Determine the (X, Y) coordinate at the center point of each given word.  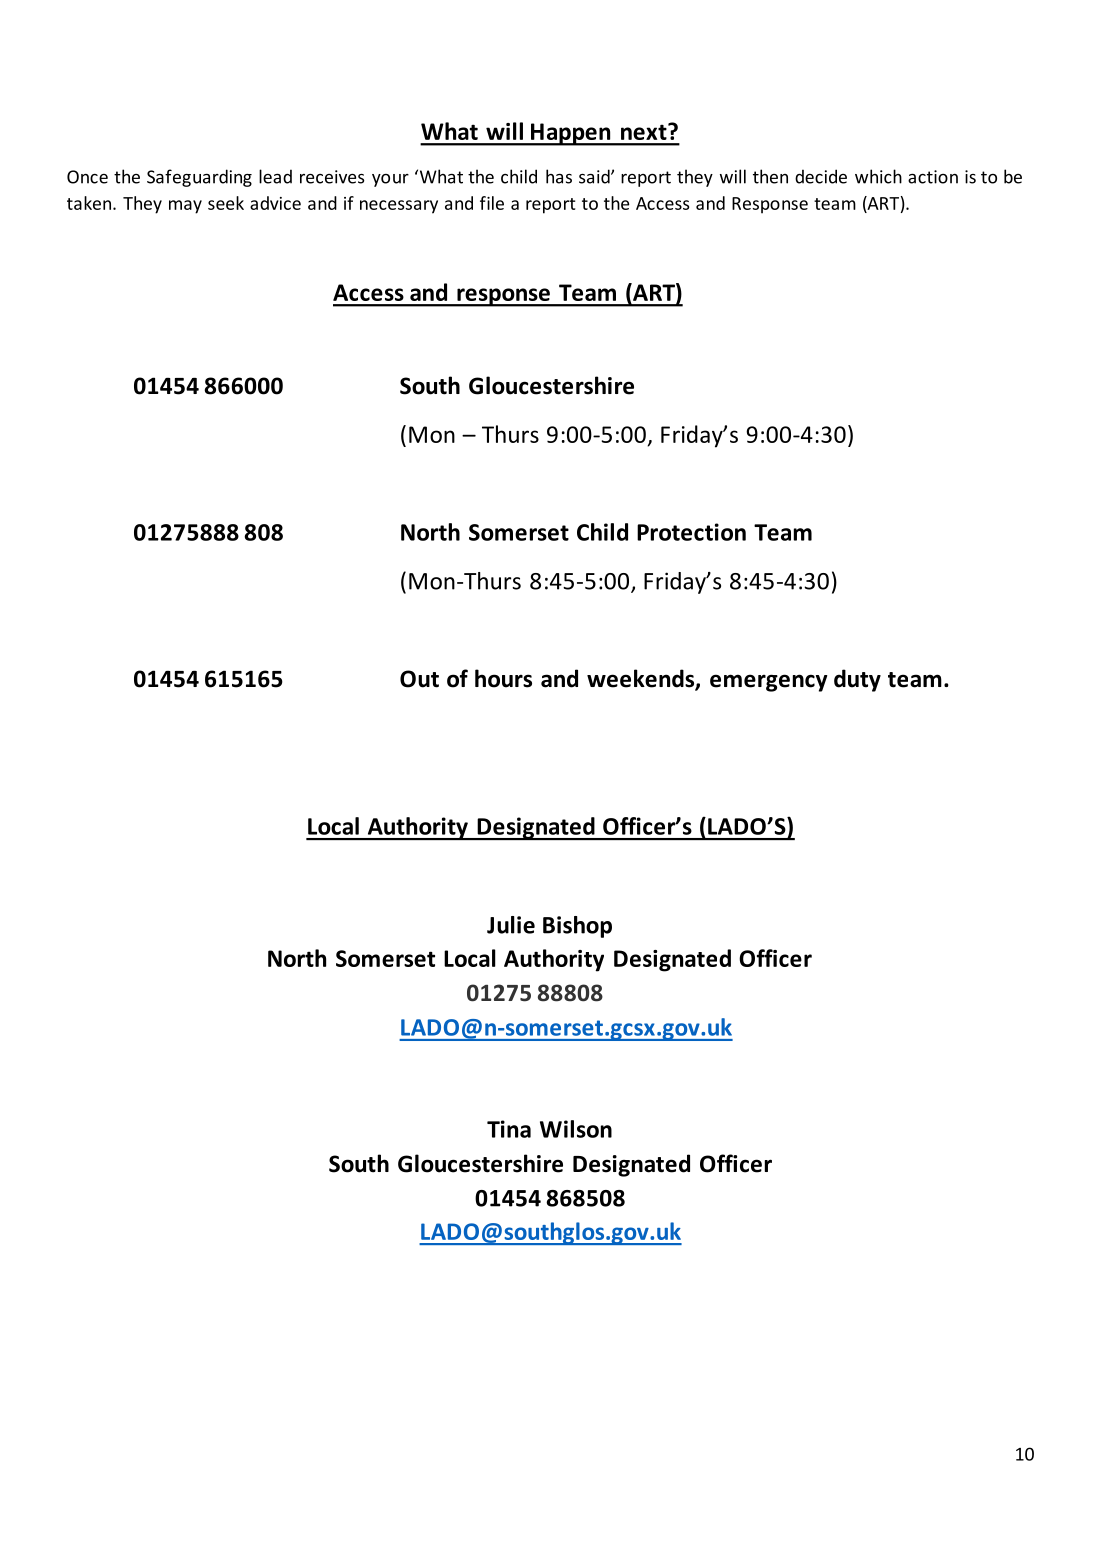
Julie (511, 925)
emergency (768, 683)
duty (857, 680)
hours (503, 678)
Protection (691, 532)
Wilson (576, 1129)
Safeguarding (199, 178)
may (185, 207)
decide (821, 176)
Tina (509, 1129)
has (559, 176)
